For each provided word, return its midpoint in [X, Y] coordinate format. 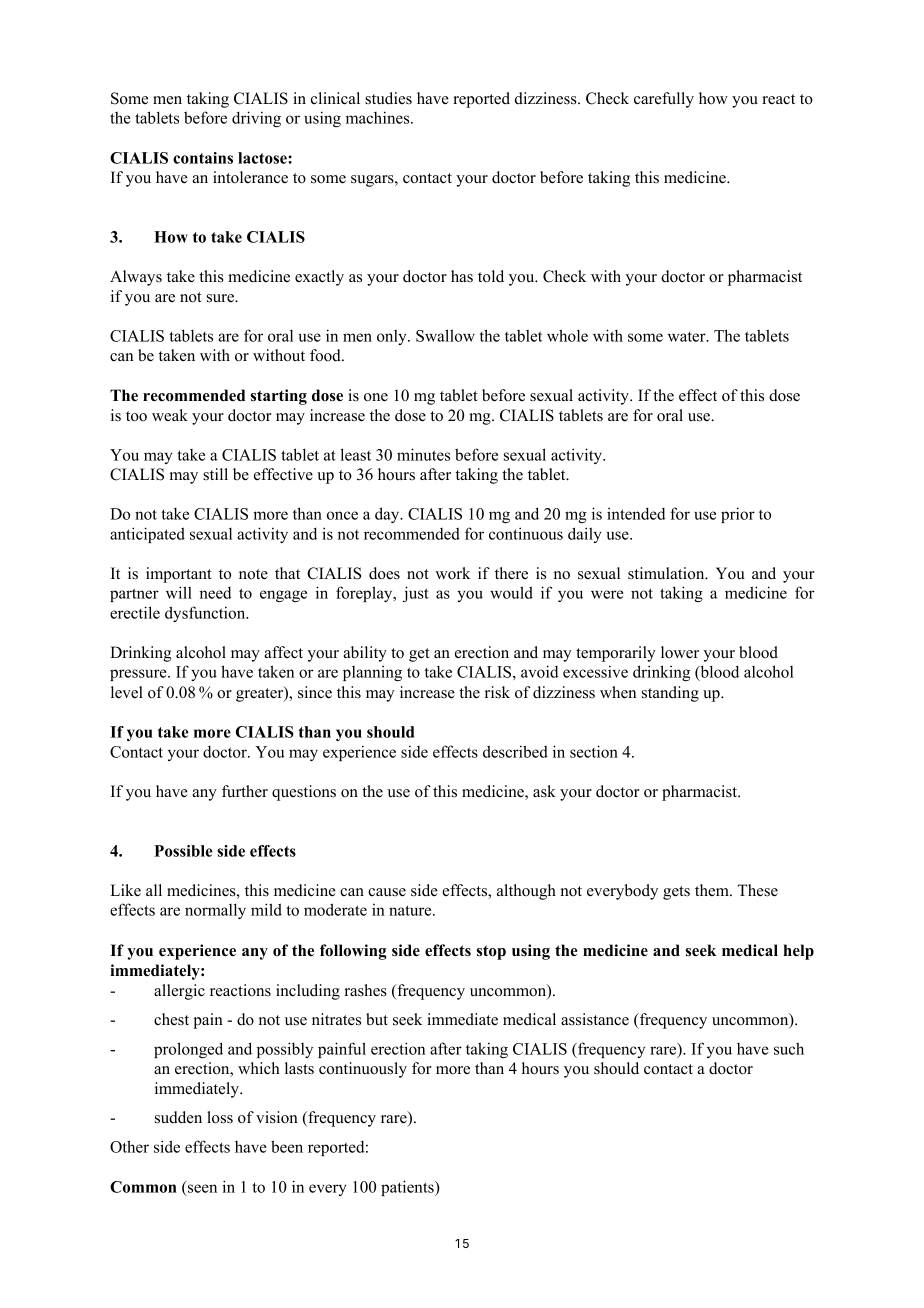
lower [680, 652]
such [789, 1048]
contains [203, 158]
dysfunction [206, 614]
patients [408, 1188]
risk [497, 692]
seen [201, 1190]
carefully [664, 100]
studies [388, 98]
